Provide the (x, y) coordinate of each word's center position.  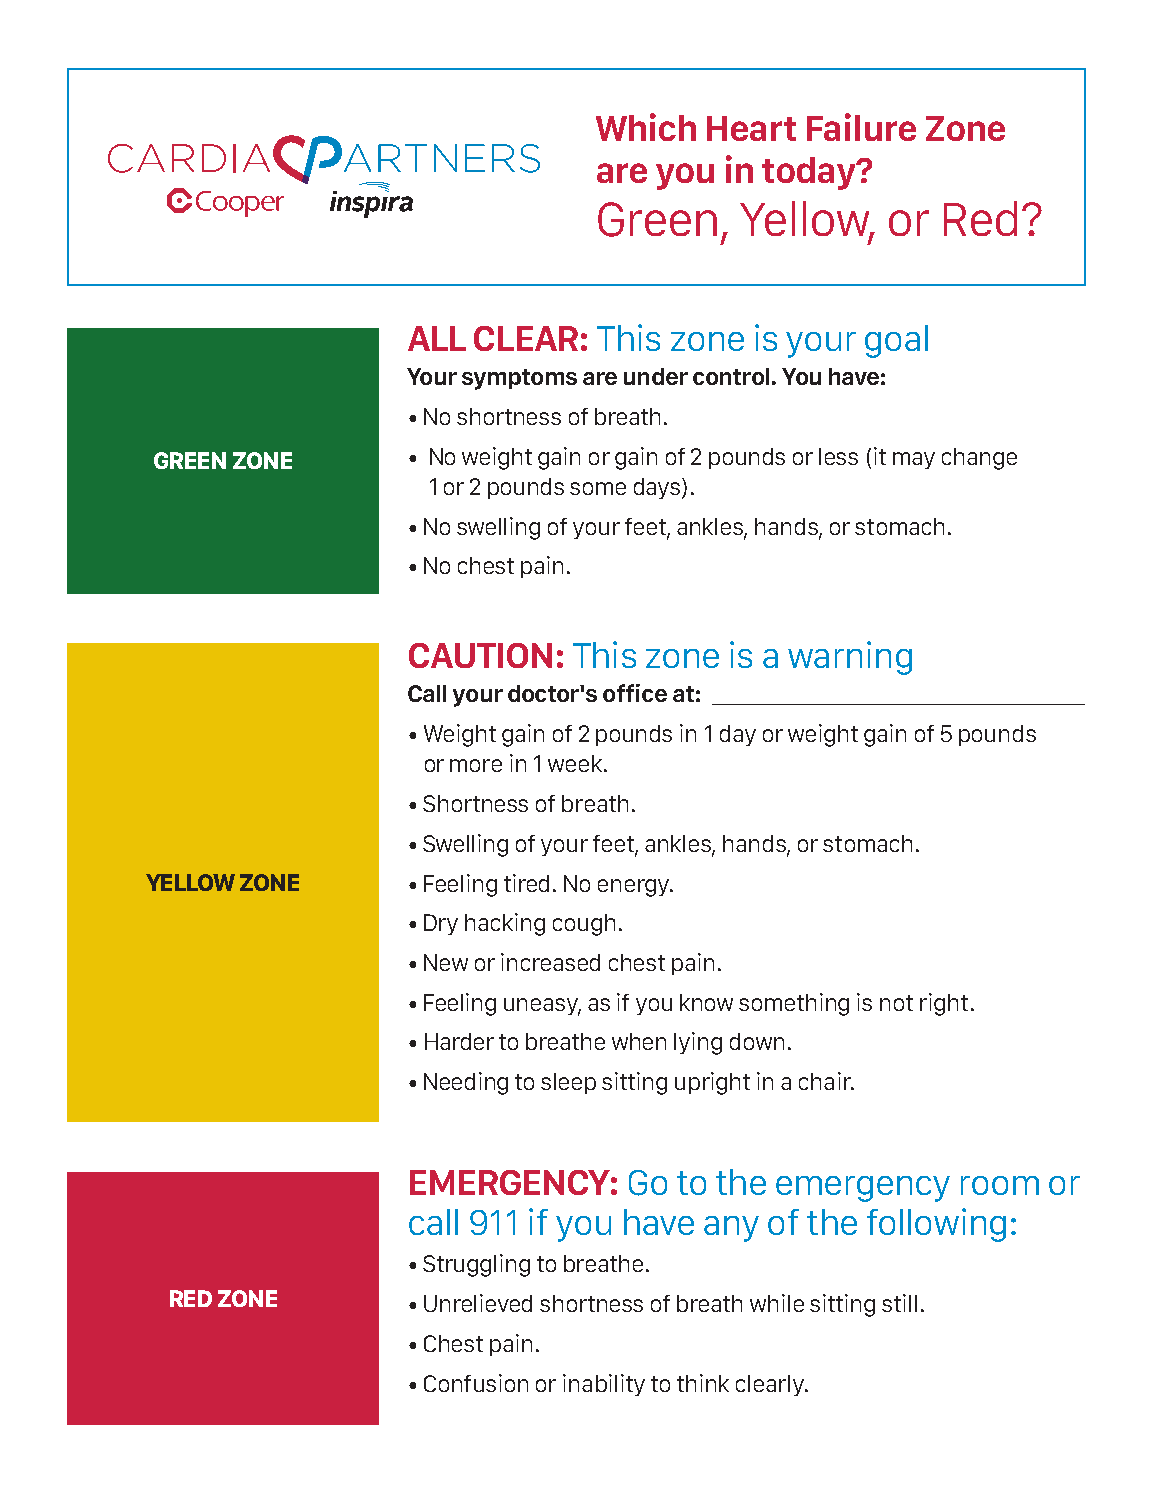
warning (850, 658)
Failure (861, 127)
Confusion (476, 1383)
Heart (751, 128)
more (476, 765)
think (703, 1383)
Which (646, 127)
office (635, 693)
